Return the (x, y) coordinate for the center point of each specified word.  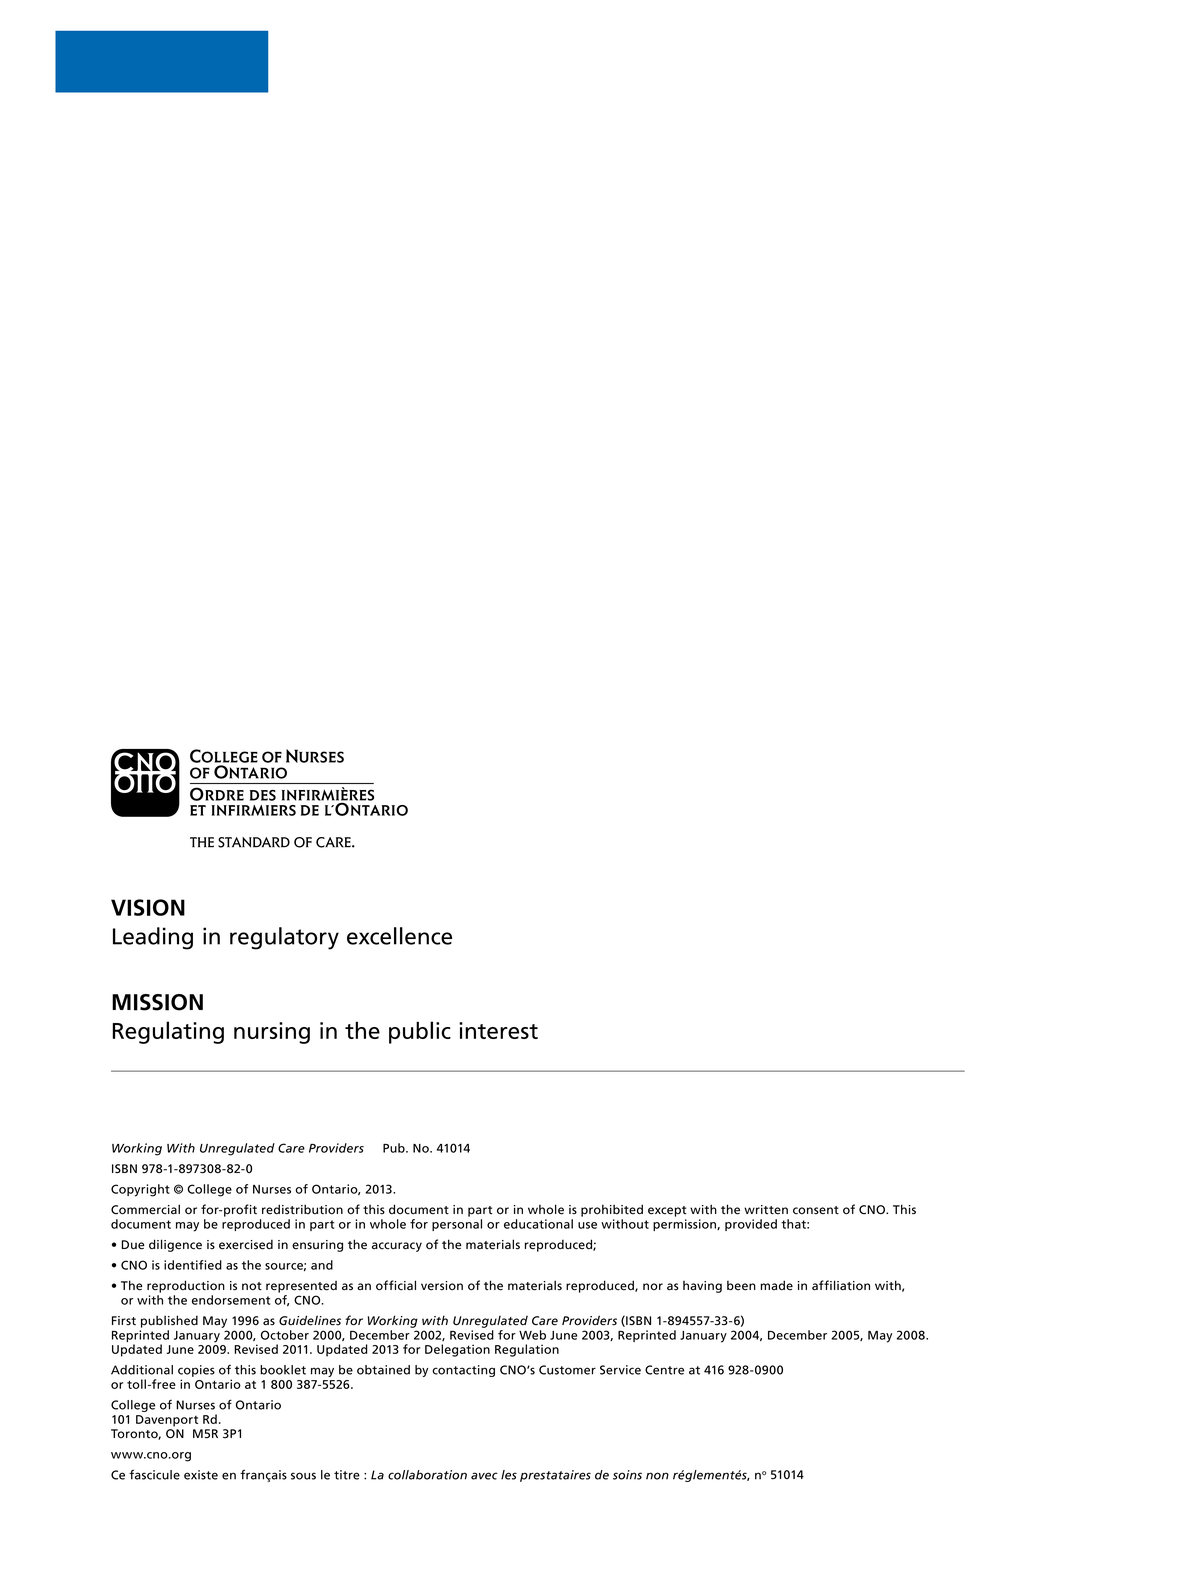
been (741, 1286)
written (766, 1210)
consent (816, 1210)
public (420, 1032)
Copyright (140, 1190)
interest (498, 1030)
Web (532, 1335)
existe (201, 1475)
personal (457, 1225)
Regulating (168, 1032)
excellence (399, 936)
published (169, 1321)
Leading (153, 938)
